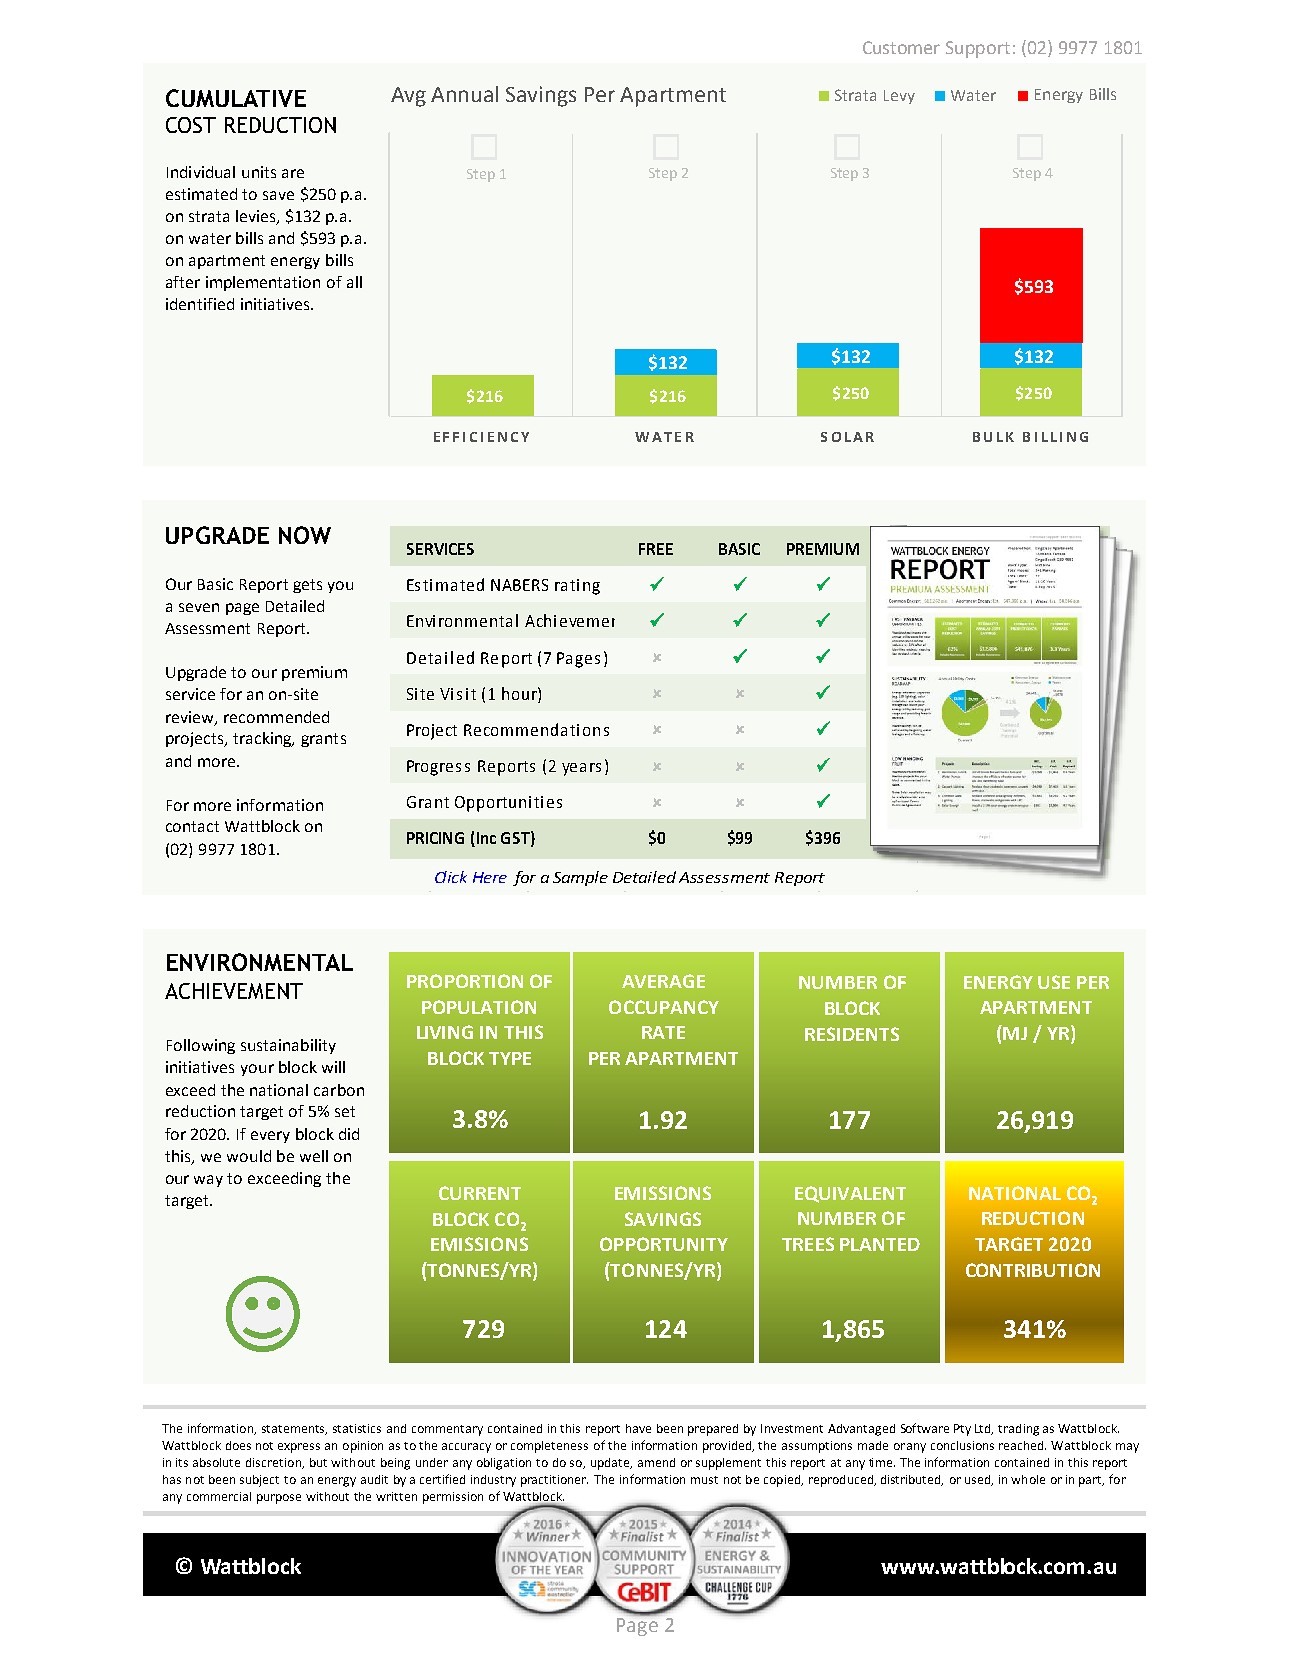 The image size is (1292, 1672). What do you see at coordinates (664, 1244) in the page?
I see `OPPORTUNITY` at bounding box center [664, 1244].
